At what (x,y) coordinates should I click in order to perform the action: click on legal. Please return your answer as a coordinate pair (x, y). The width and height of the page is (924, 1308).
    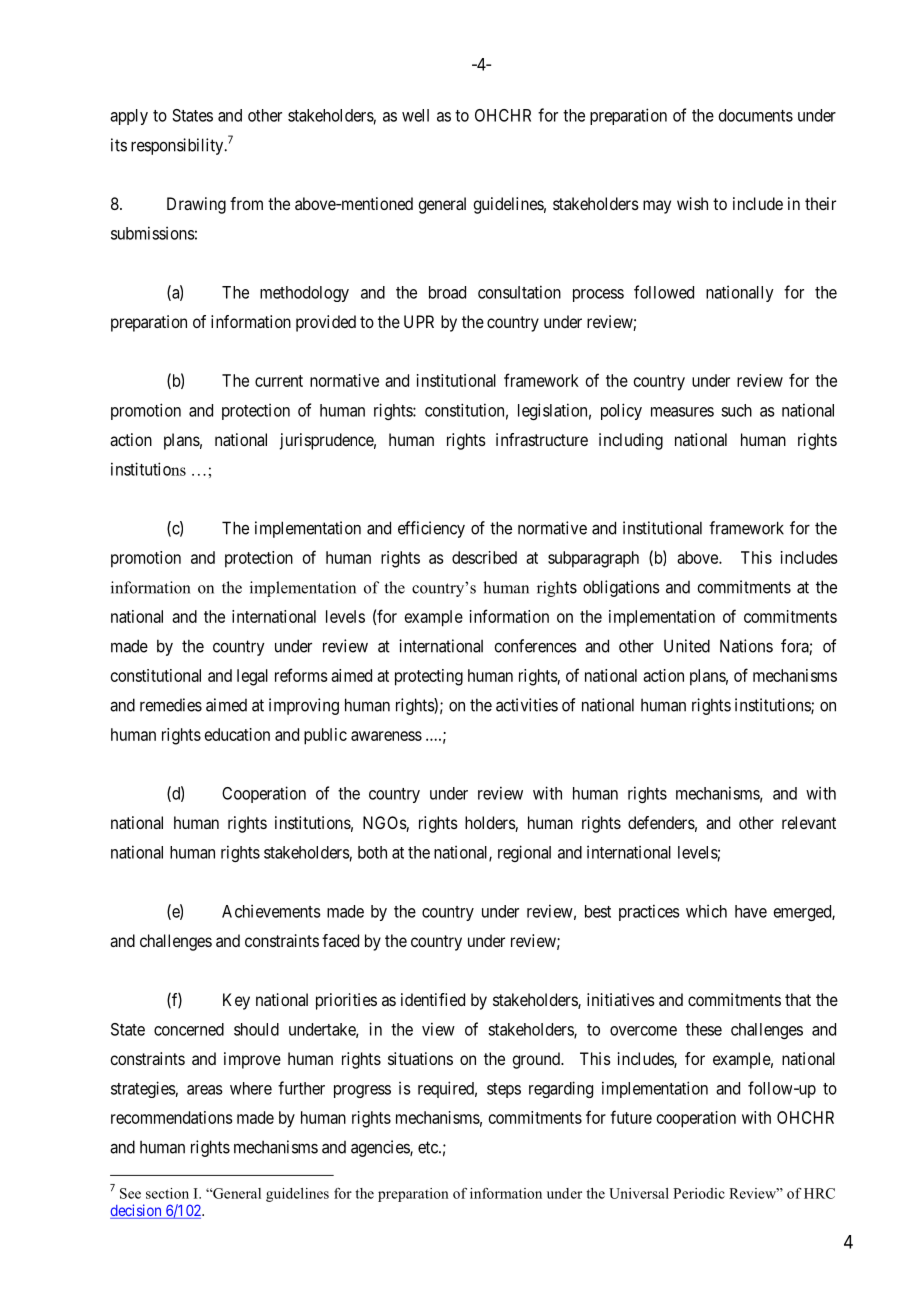
    Looking at the image, I should click on (252, 677).
